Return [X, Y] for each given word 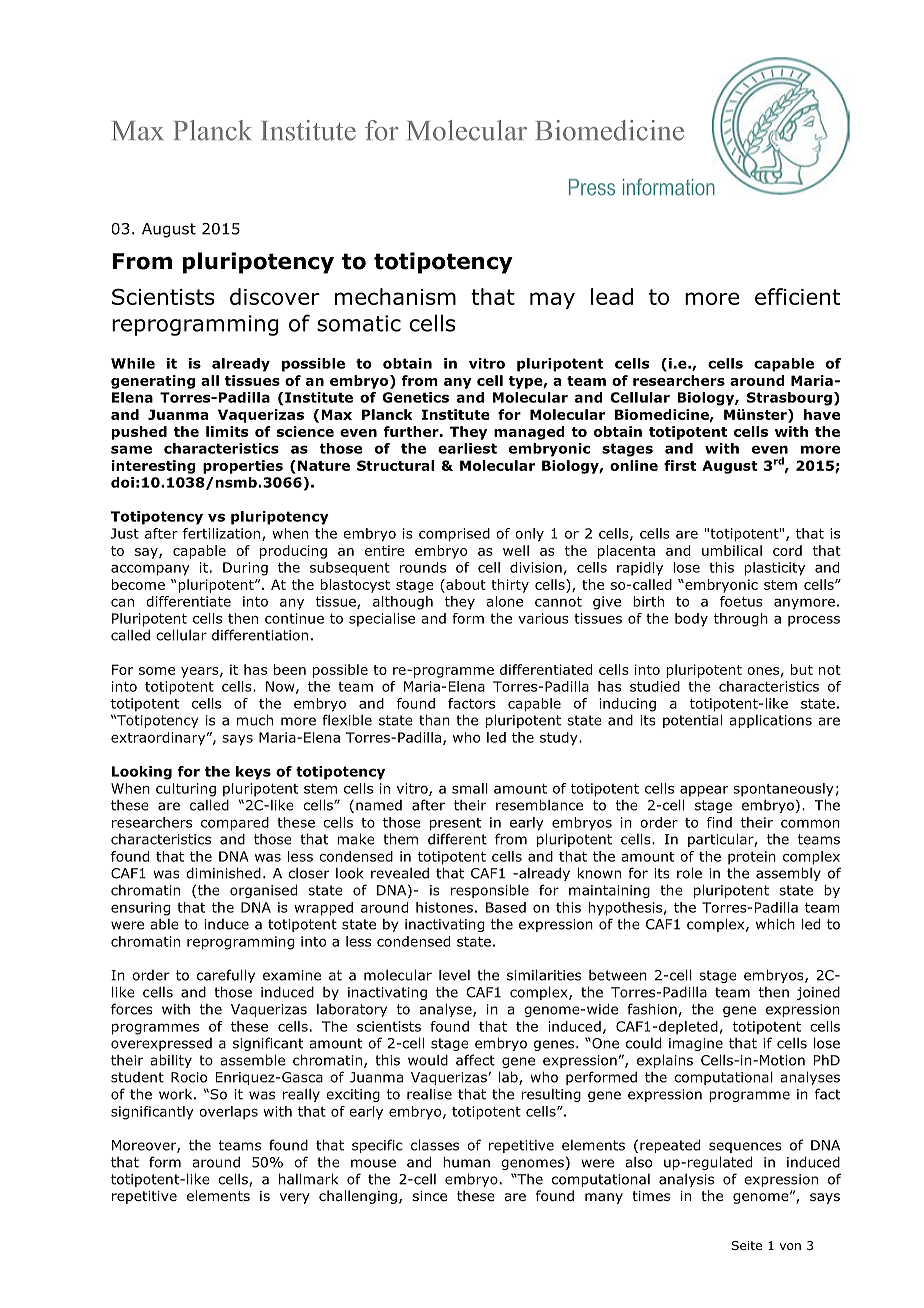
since [430, 1196]
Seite [746, 1245]
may [552, 300]
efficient [797, 296]
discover [275, 296]
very [295, 1198]
